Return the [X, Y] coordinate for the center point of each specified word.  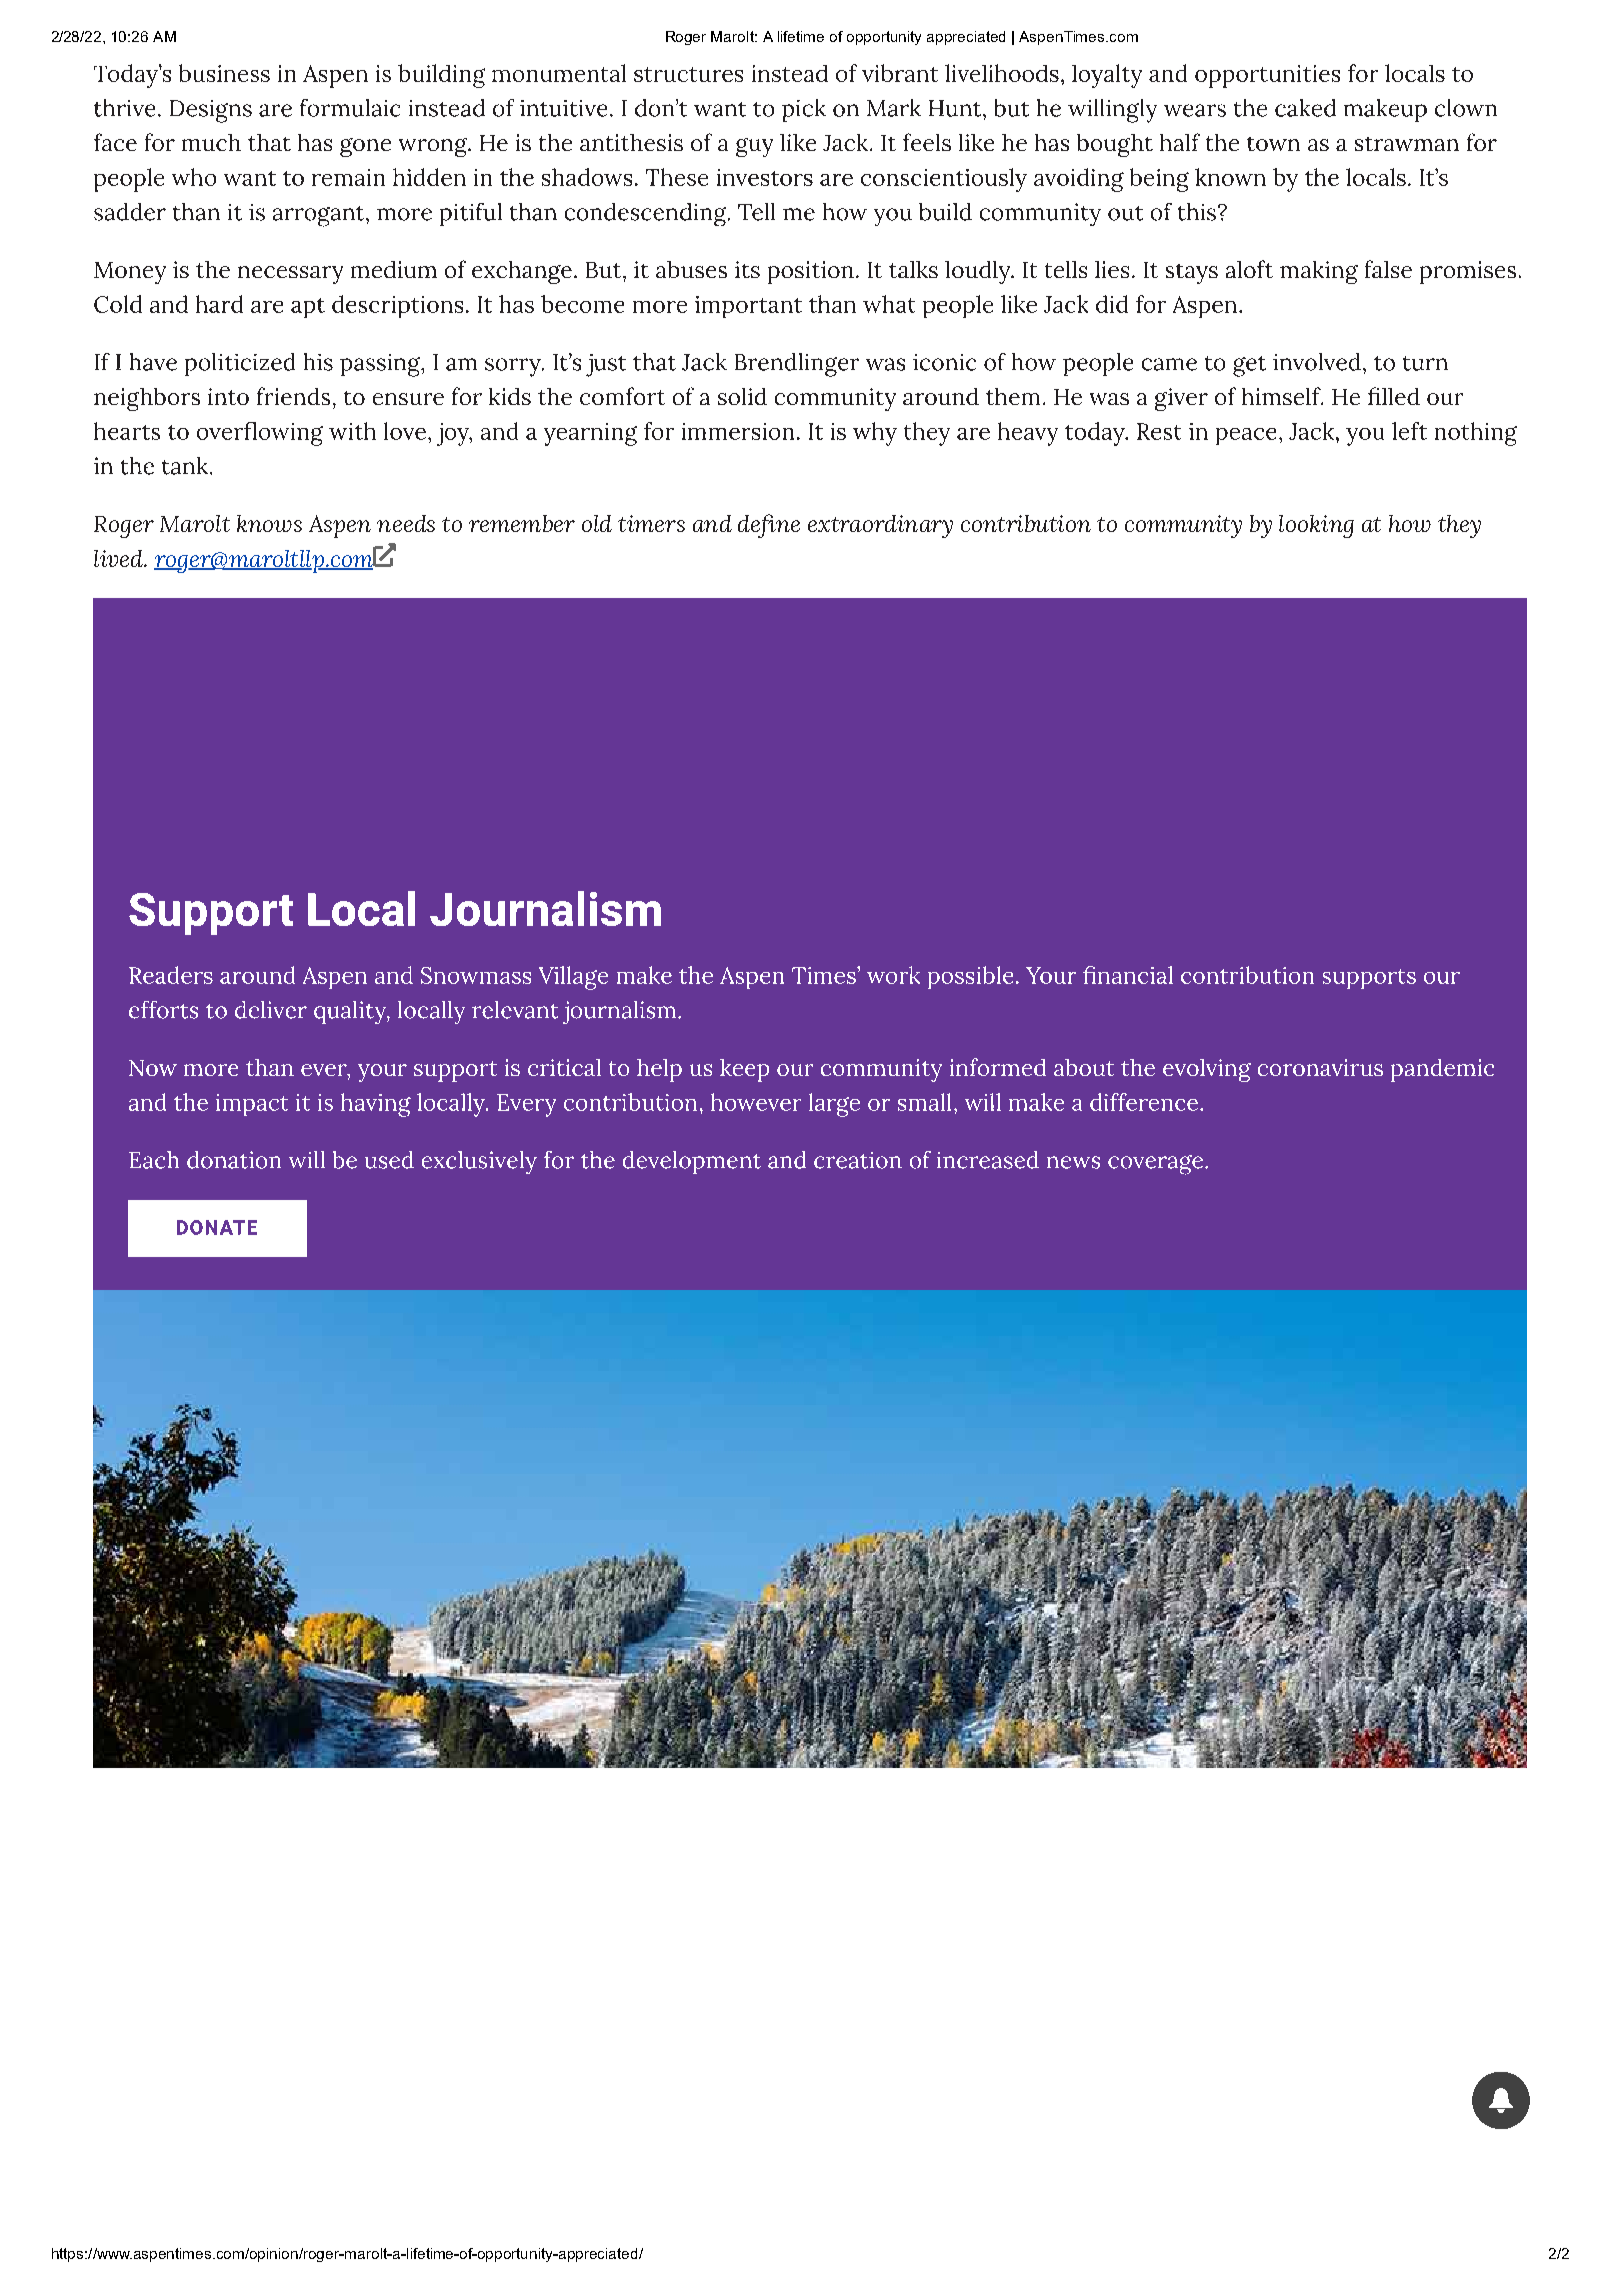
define [769, 526]
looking [1316, 526]
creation [858, 1160]
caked [1305, 108]
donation [234, 1160]
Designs [211, 111]
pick [804, 110]
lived [120, 558]
